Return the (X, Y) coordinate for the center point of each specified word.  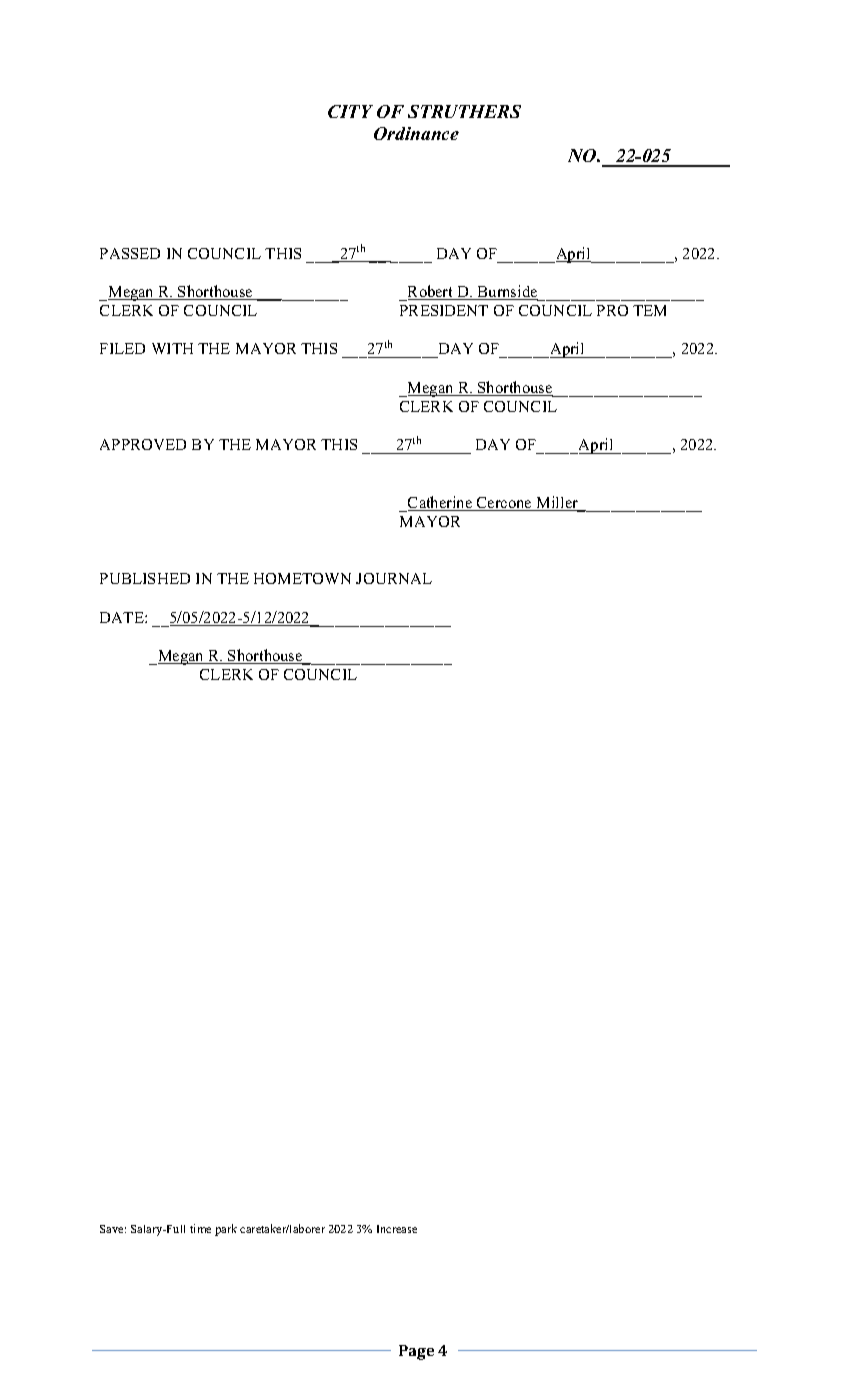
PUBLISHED (145, 578)
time (200, 1228)
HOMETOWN (302, 578)
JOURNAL (394, 578)
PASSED (130, 253)
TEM (649, 310)
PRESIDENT (444, 310)
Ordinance (416, 133)
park (226, 1230)
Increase (397, 1229)
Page (416, 1352)
